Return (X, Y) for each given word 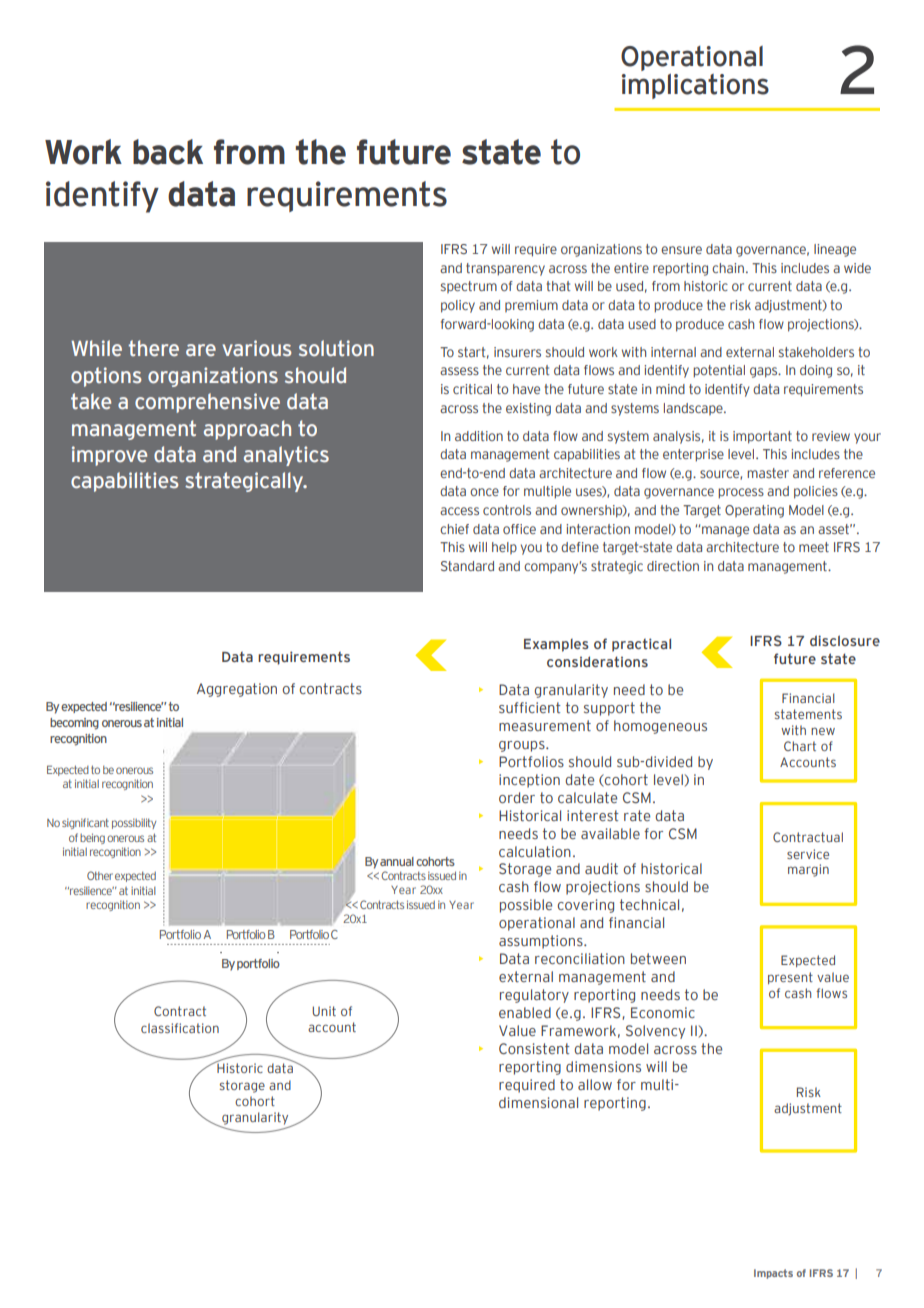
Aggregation (237, 690)
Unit (324, 1011)
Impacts (773, 1274)
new (823, 731)
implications (695, 86)
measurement (545, 725)
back (168, 152)
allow (595, 1084)
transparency (505, 269)
